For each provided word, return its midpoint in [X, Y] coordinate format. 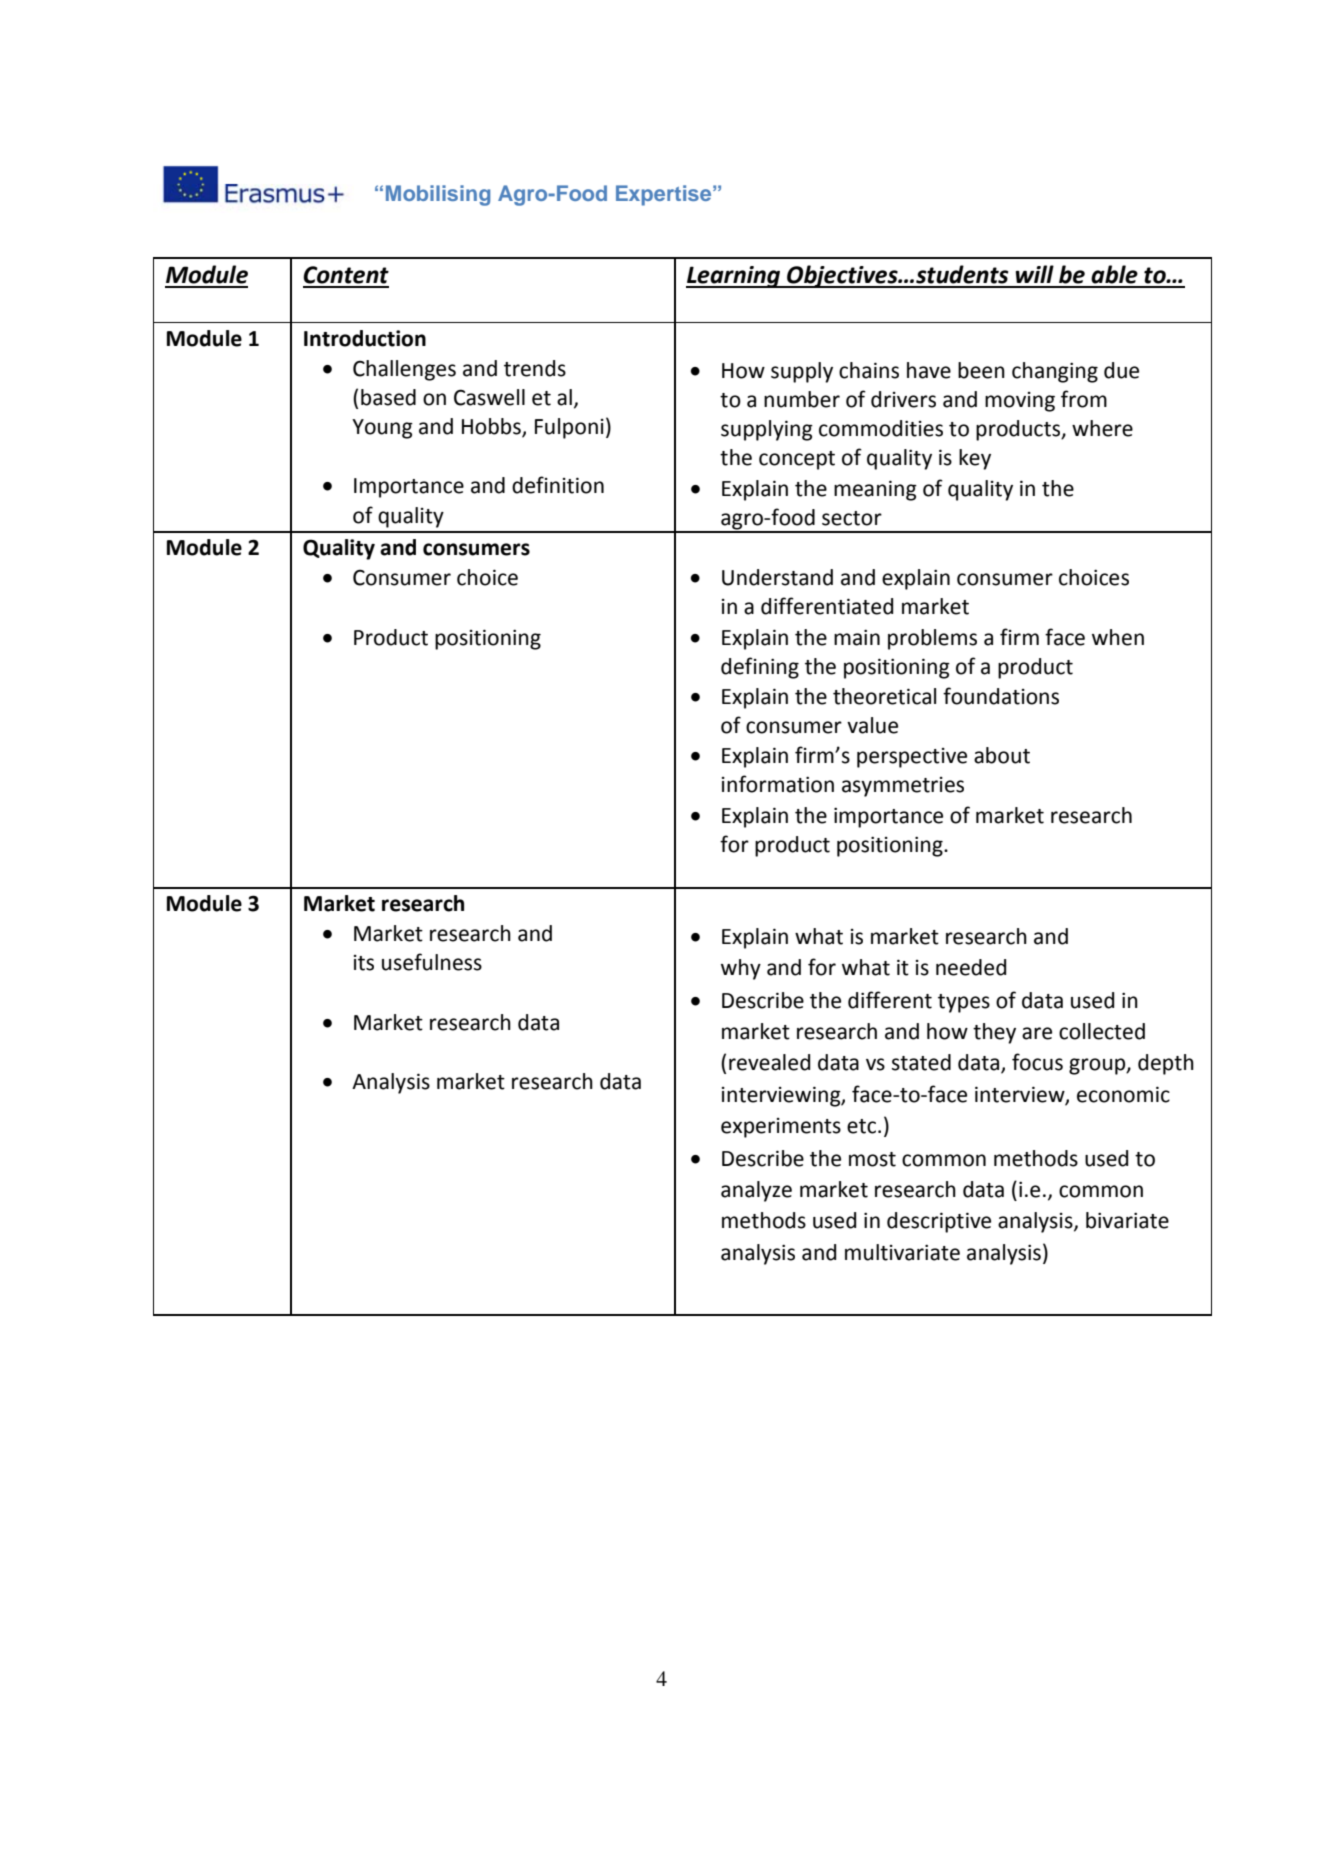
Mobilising [438, 195]
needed [971, 967]
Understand [777, 577]
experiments [781, 1128]
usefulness [432, 962]
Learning [734, 277]
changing [1055, 372]
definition [558, 485]
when [1118, 637]
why [741, 969]
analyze [756, 1191]
